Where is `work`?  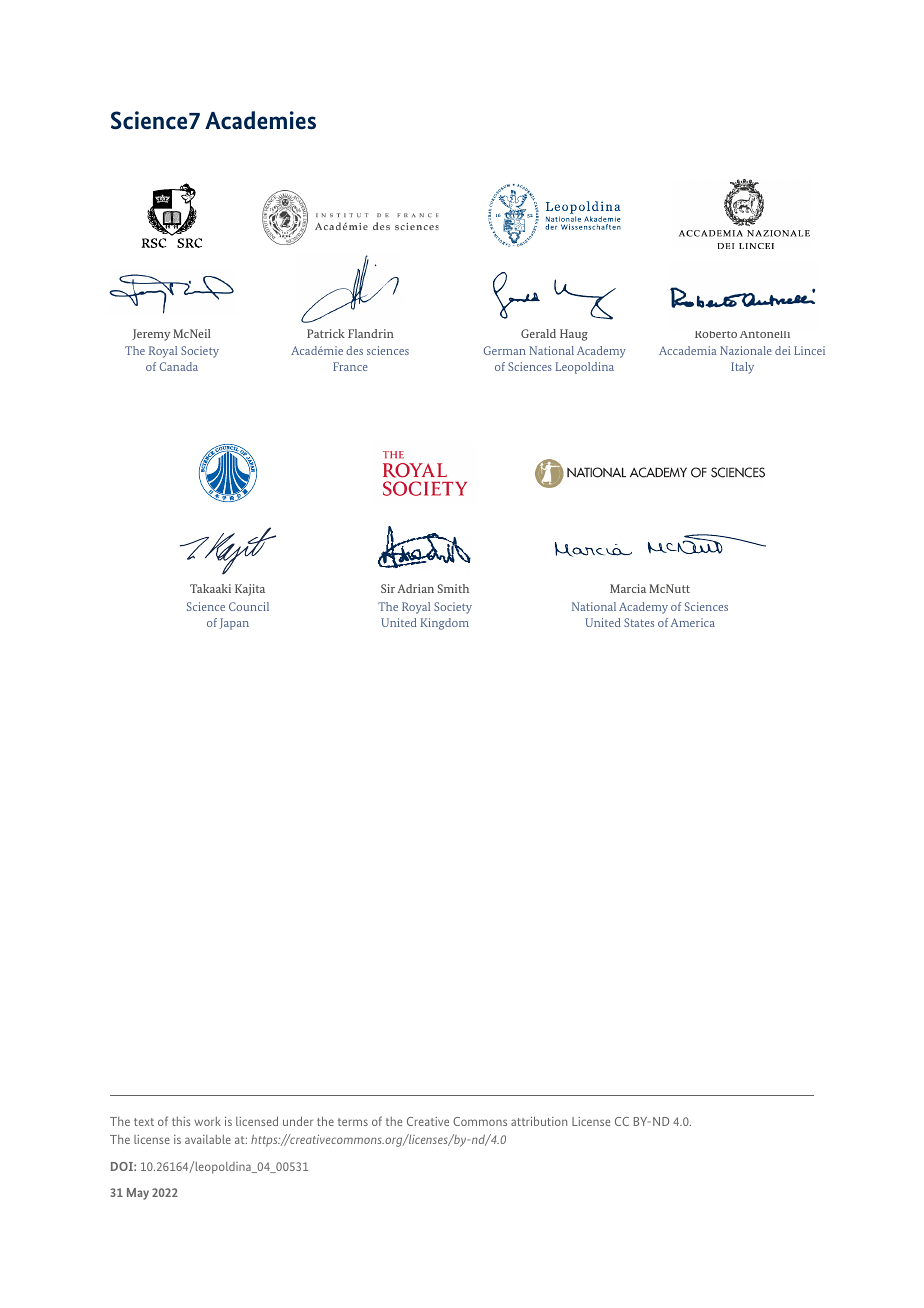
work is located at coordinates (207, 1121).
